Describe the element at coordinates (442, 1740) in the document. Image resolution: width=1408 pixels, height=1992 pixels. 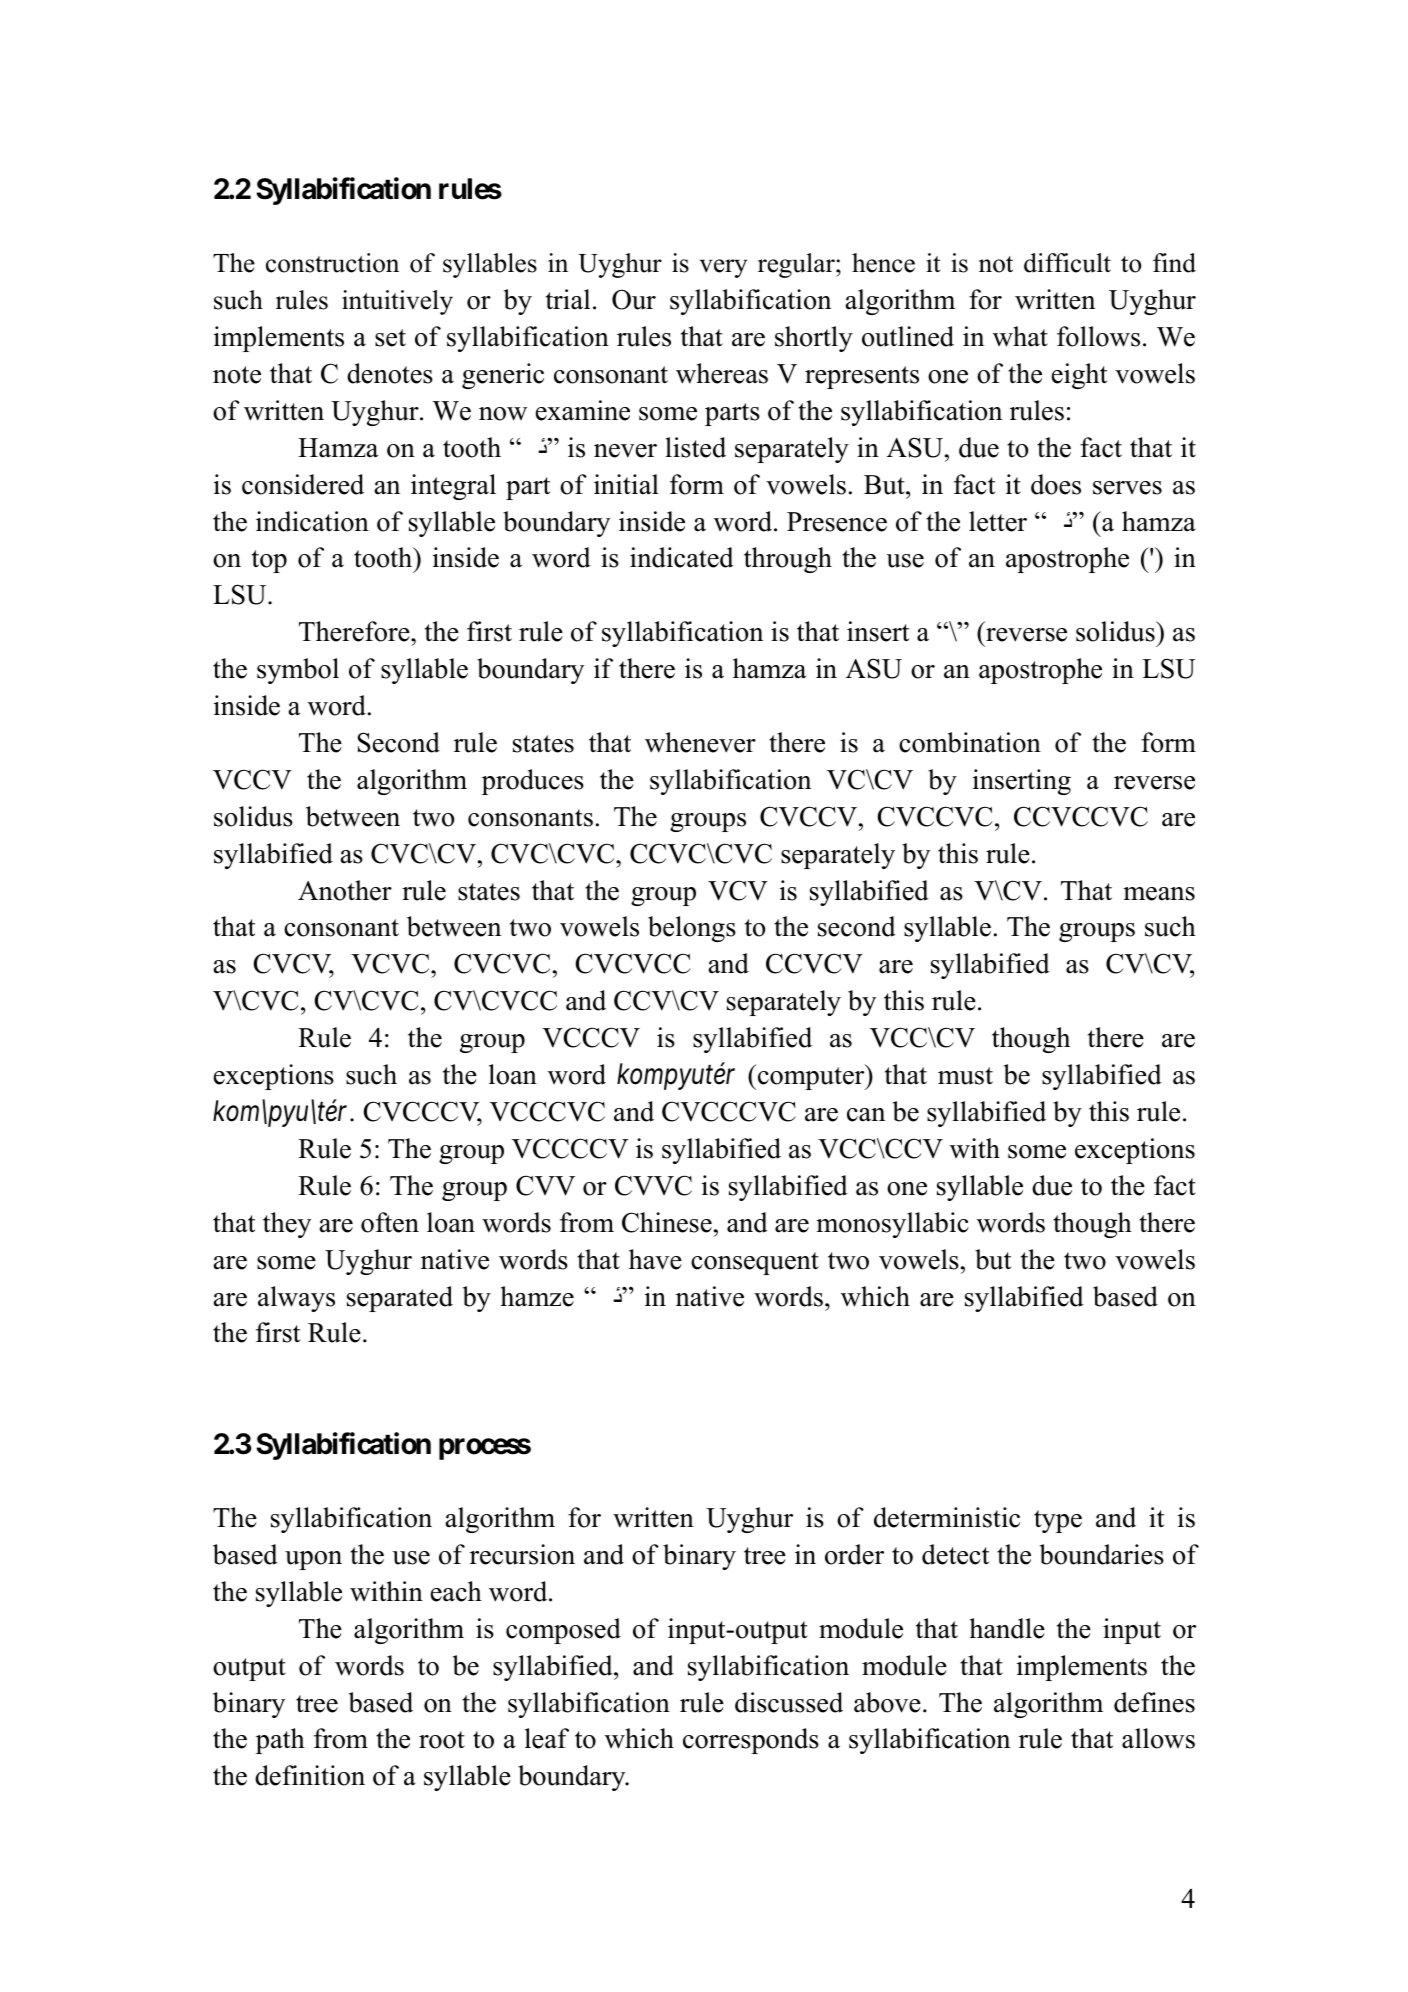
I see `root` at that location.
